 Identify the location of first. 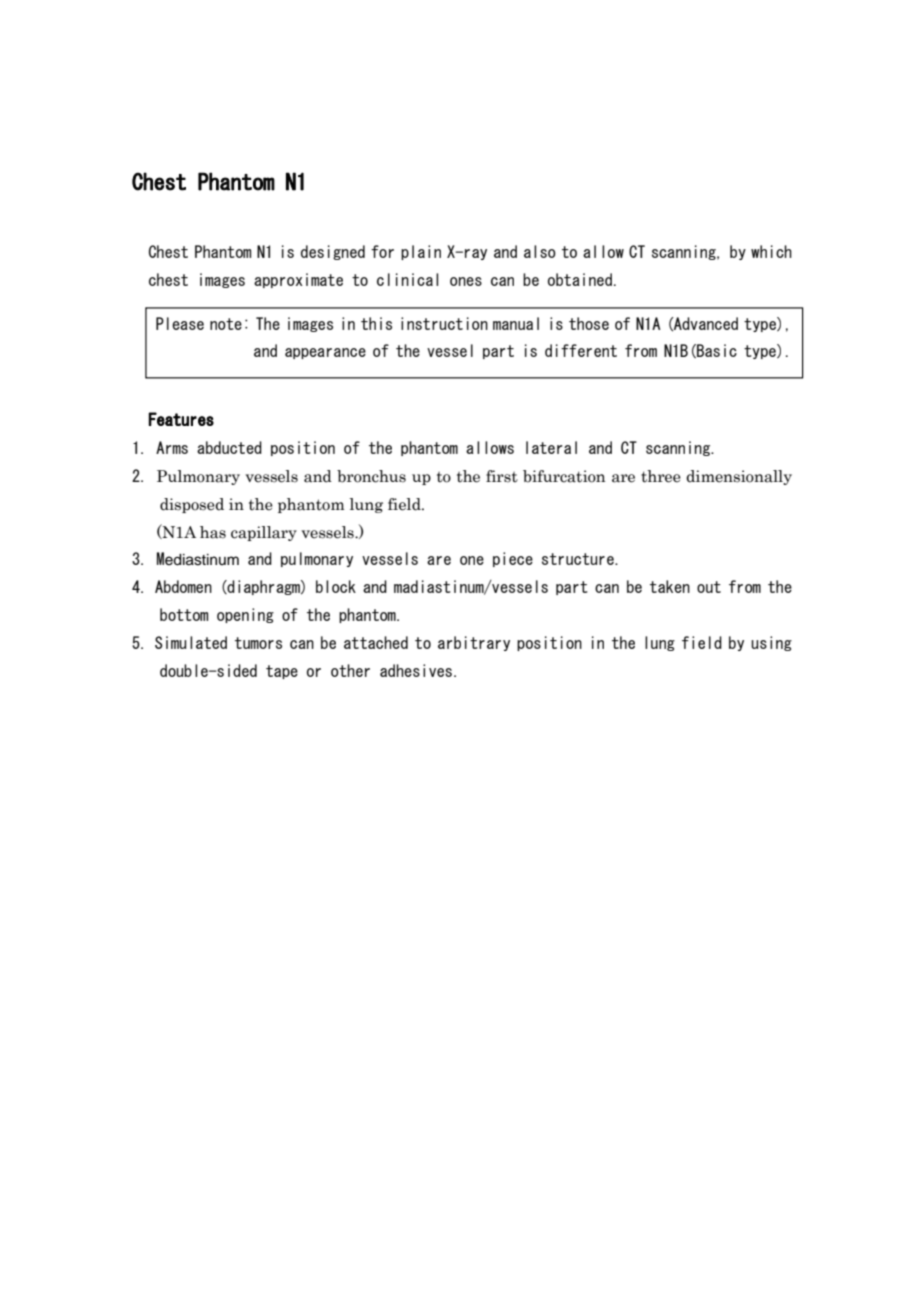
(502, 476).
